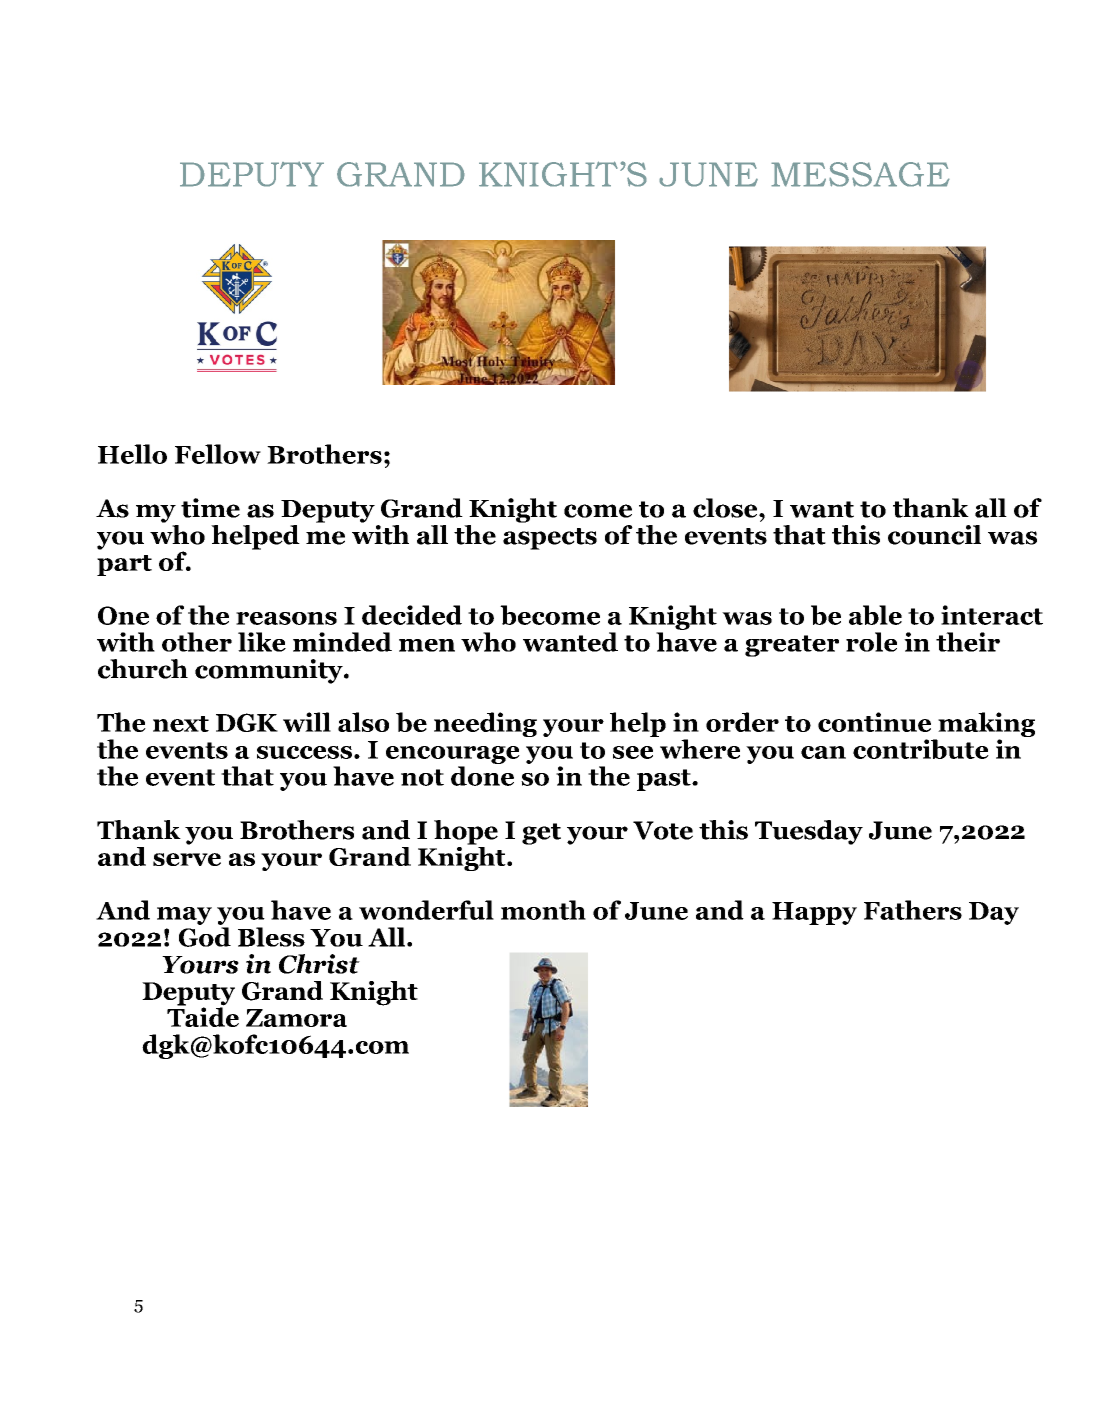  Describe the element at coordinates (860, 174) in the screenshot. I see `MESSAGE` at that location.
